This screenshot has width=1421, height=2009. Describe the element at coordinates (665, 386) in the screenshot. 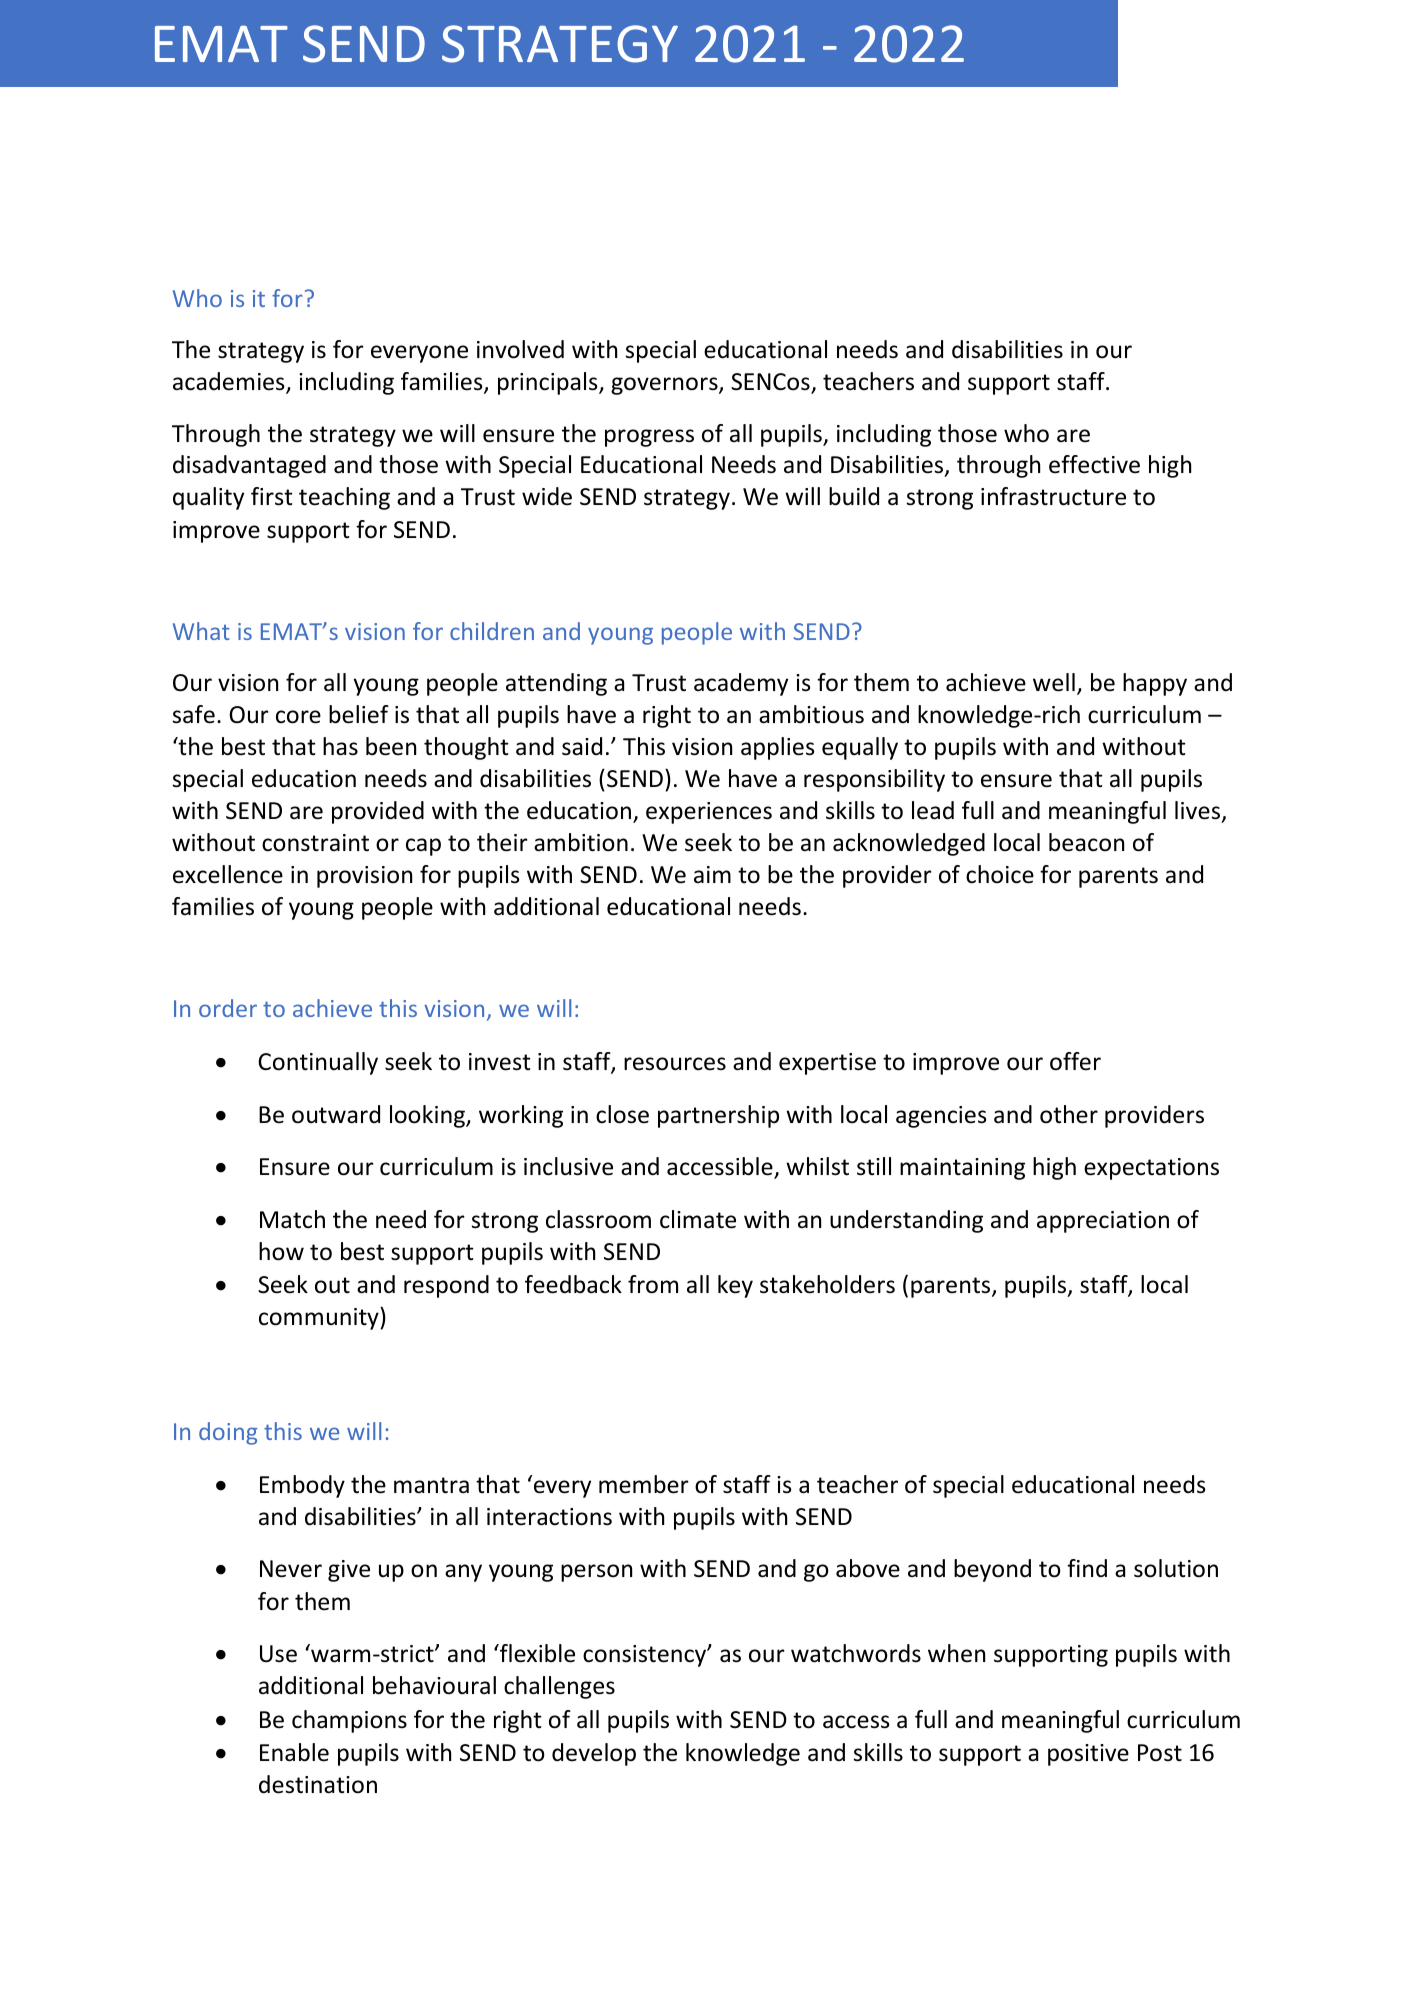

I see `governors` at that location.
